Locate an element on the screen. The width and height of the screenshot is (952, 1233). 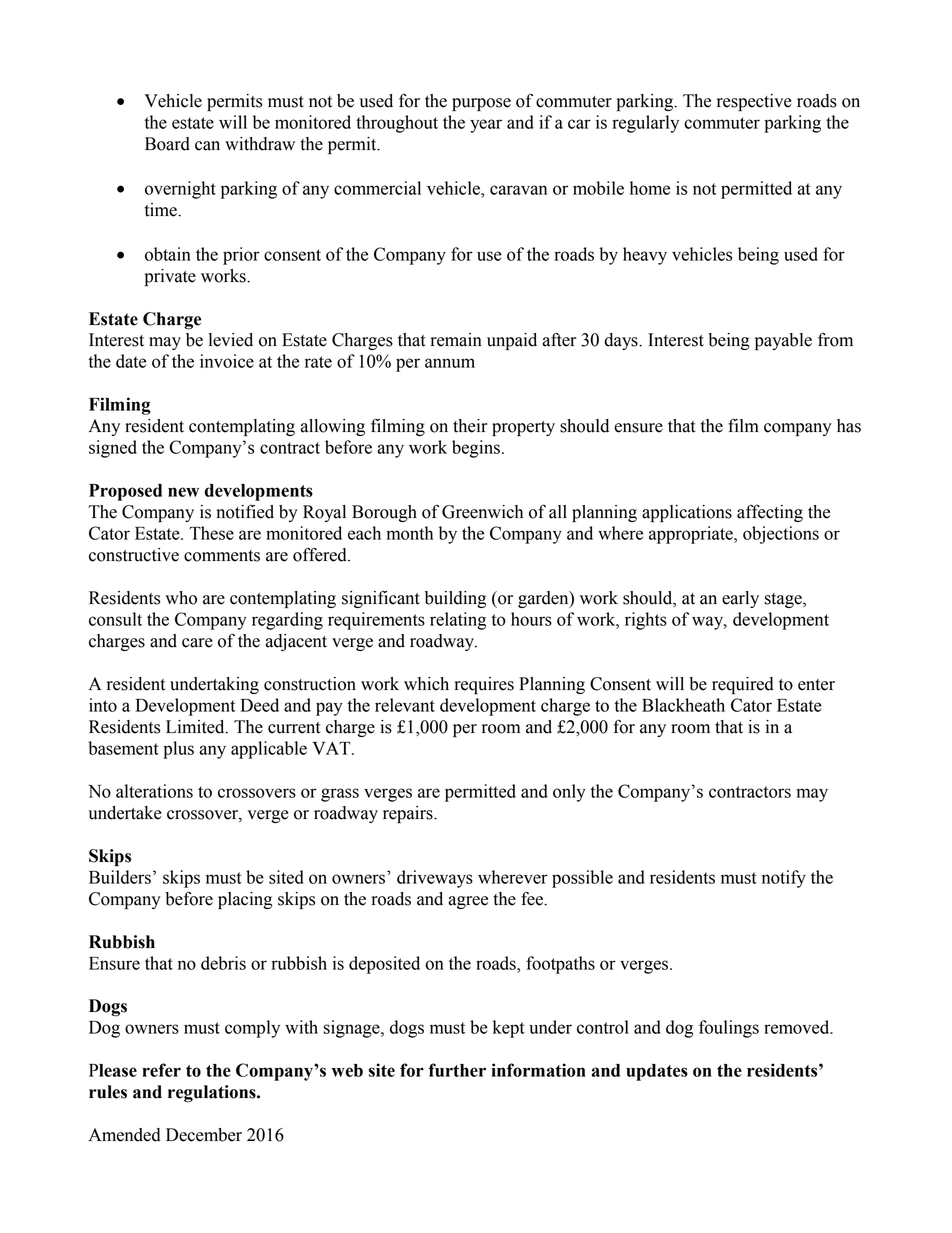
who is located at coordinates (181, 598).
